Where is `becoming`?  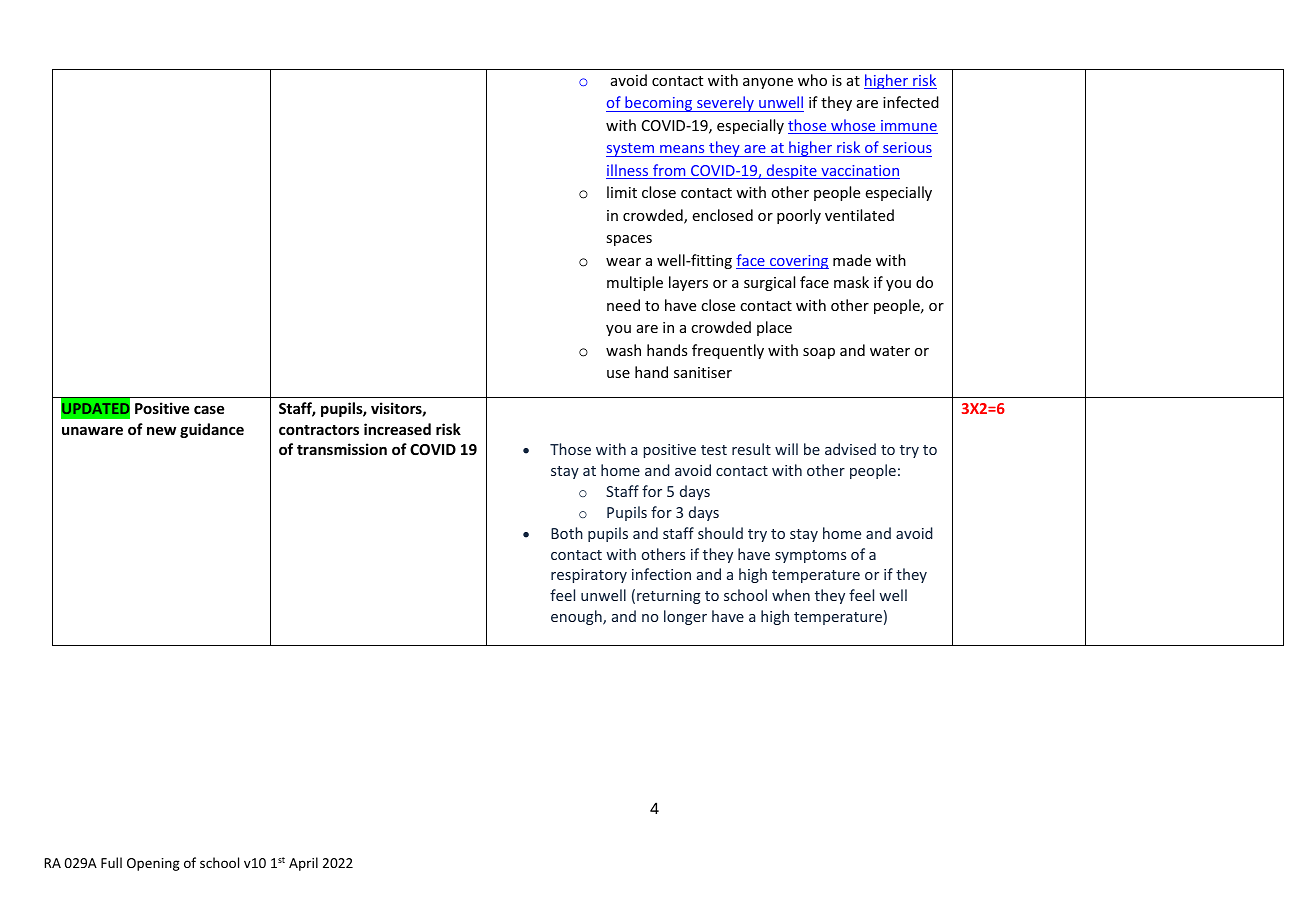 becoming is located at coordinates (659, 104).
